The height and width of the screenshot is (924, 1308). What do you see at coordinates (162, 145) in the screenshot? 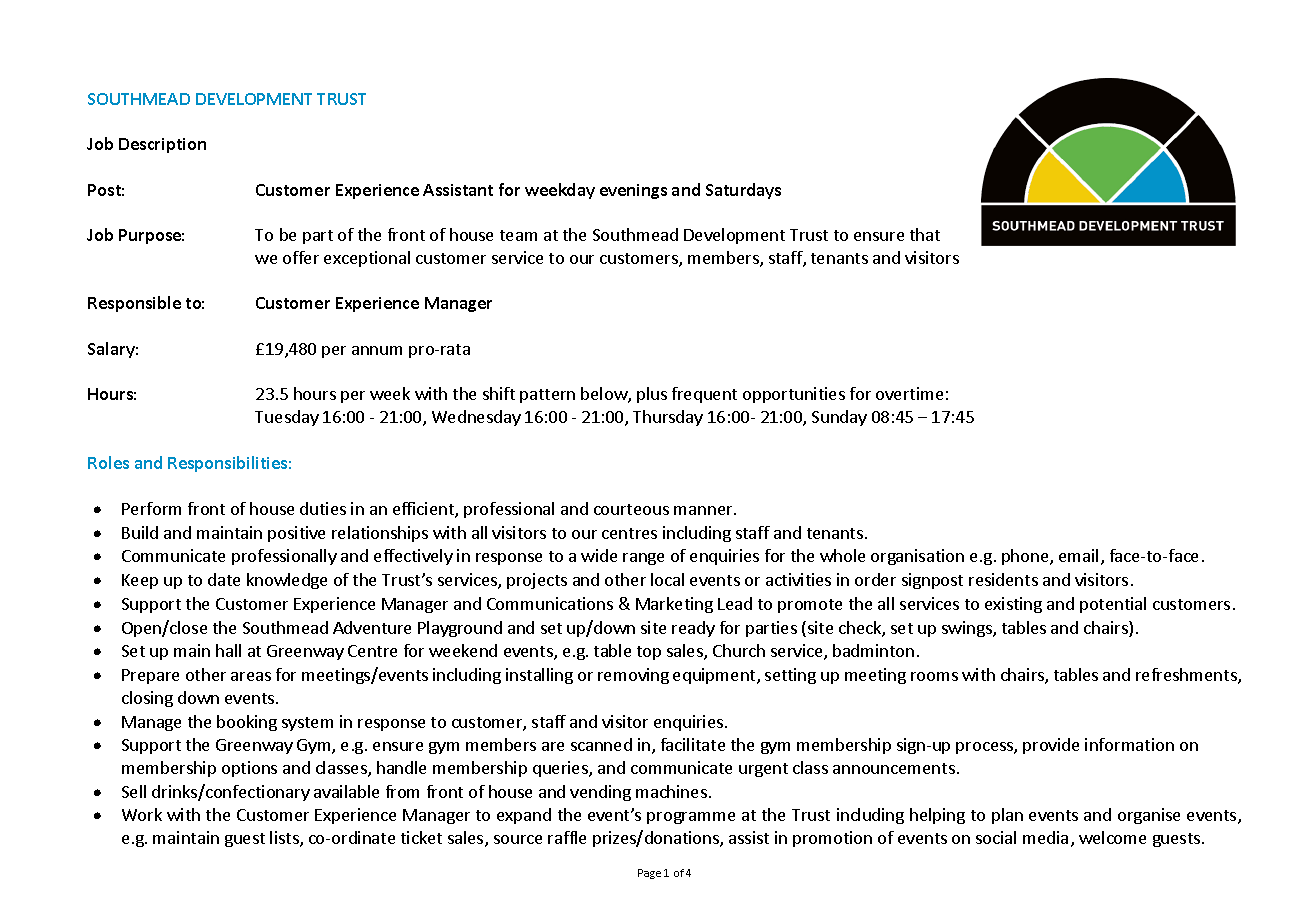
I see `Description` at bounding box center [162, 145].
